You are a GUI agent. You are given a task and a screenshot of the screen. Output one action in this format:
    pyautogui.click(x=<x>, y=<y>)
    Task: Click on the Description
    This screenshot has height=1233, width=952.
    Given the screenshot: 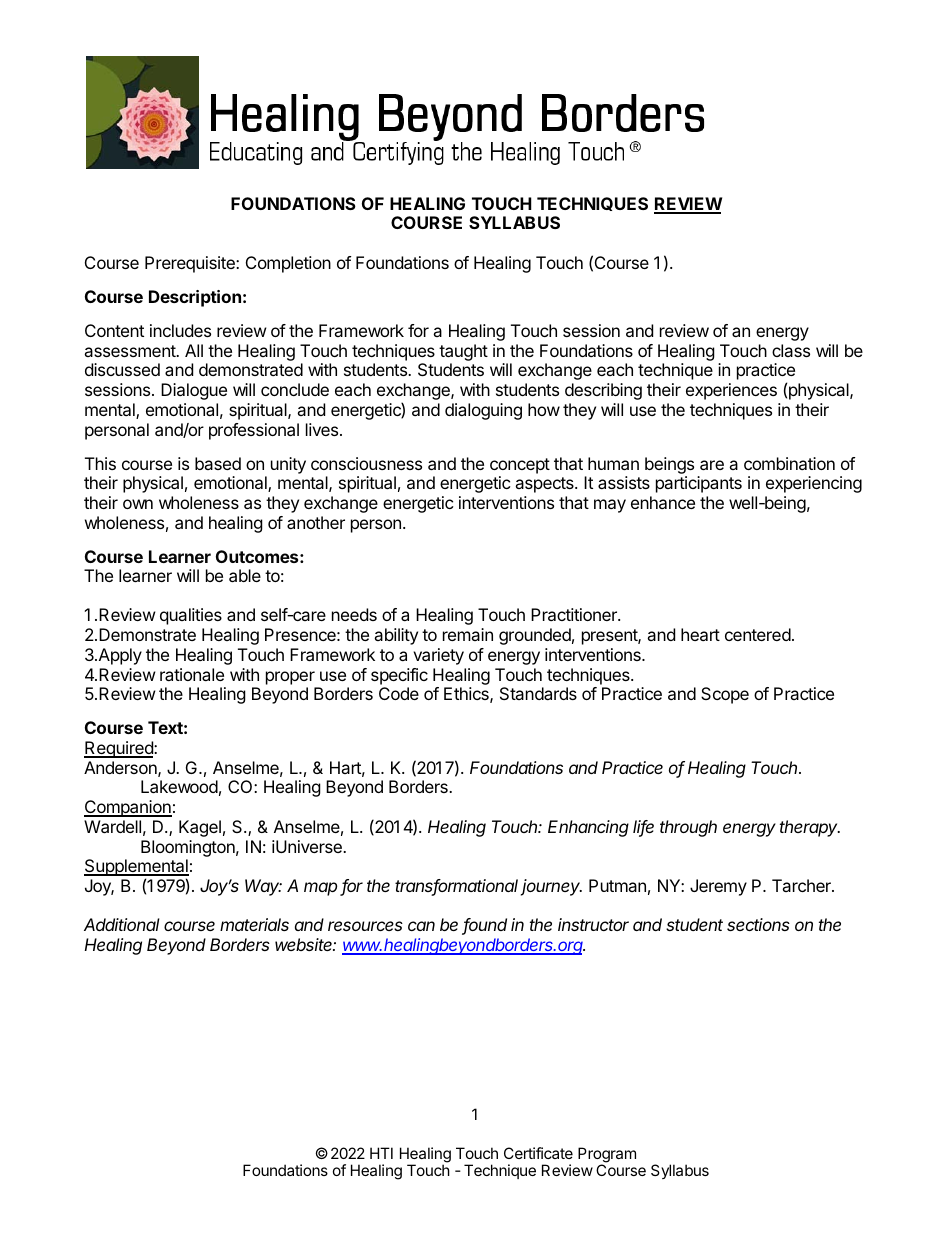 What is the action you would take?
    pyautogui.click(x=195, y=298)
